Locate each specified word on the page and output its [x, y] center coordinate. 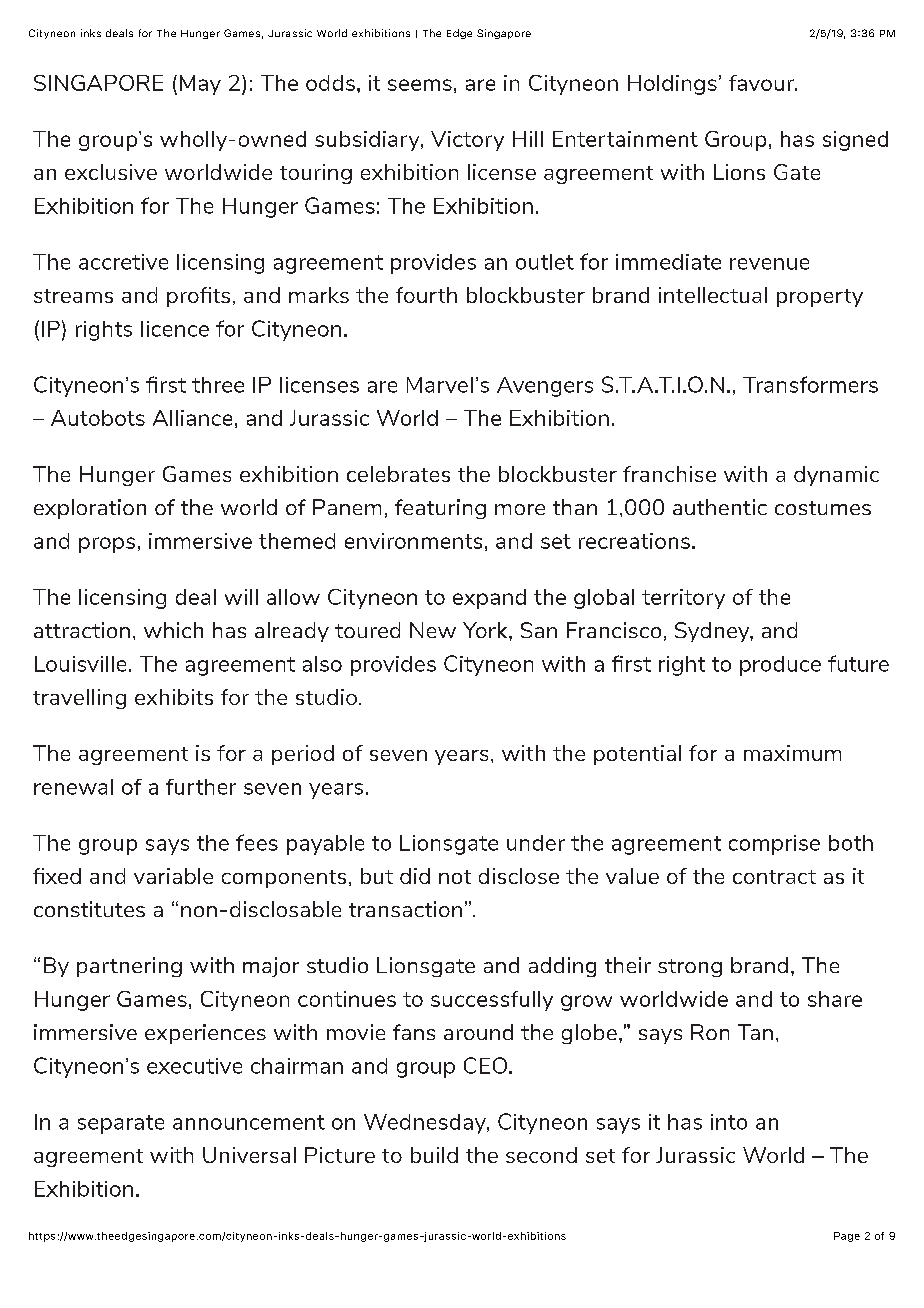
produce [780, 666]
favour [762, 83]
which [173, 630]
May [200, 85]
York [486, 630]
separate [121, 1124]
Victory [467, 141]
